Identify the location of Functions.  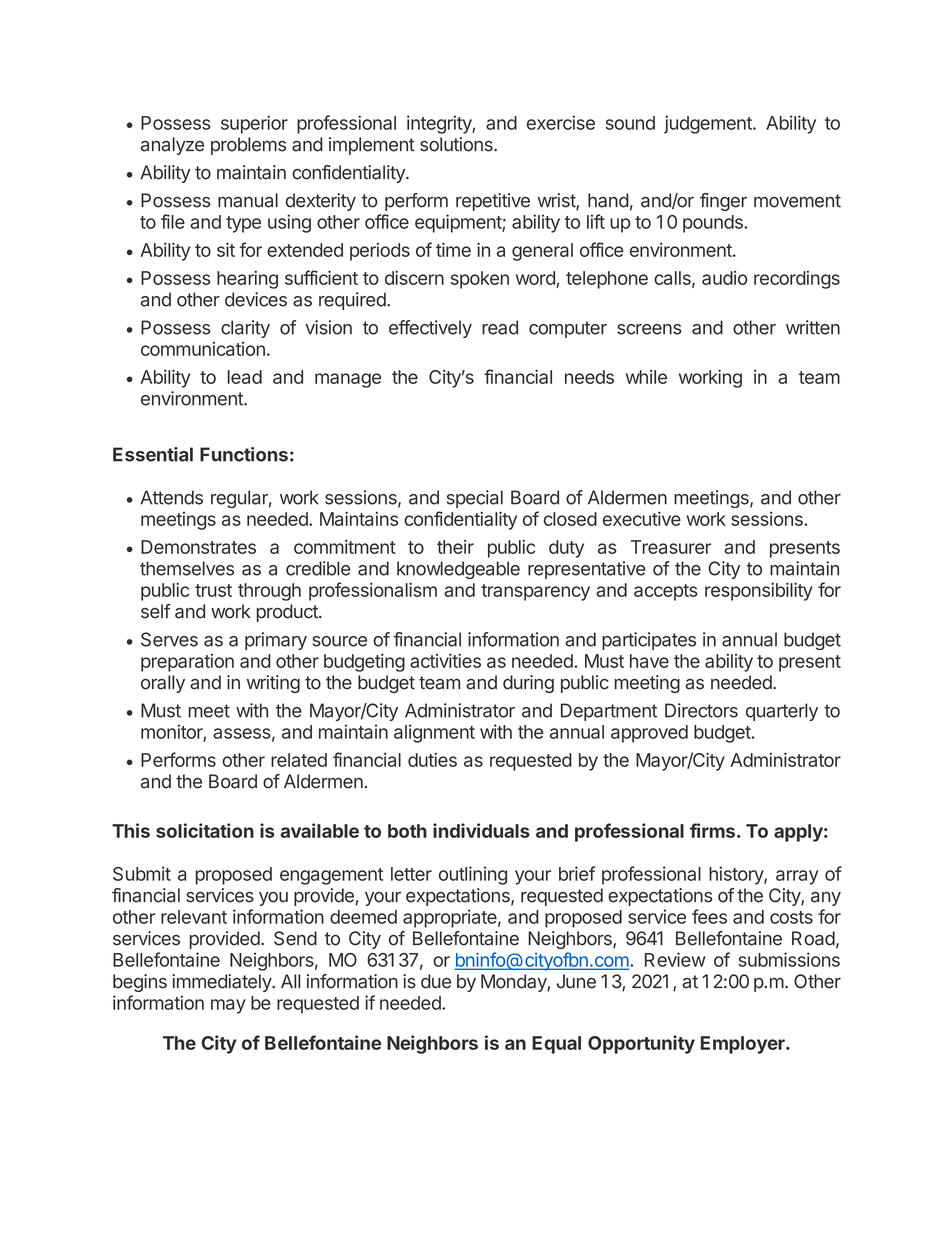
(244, 454).
